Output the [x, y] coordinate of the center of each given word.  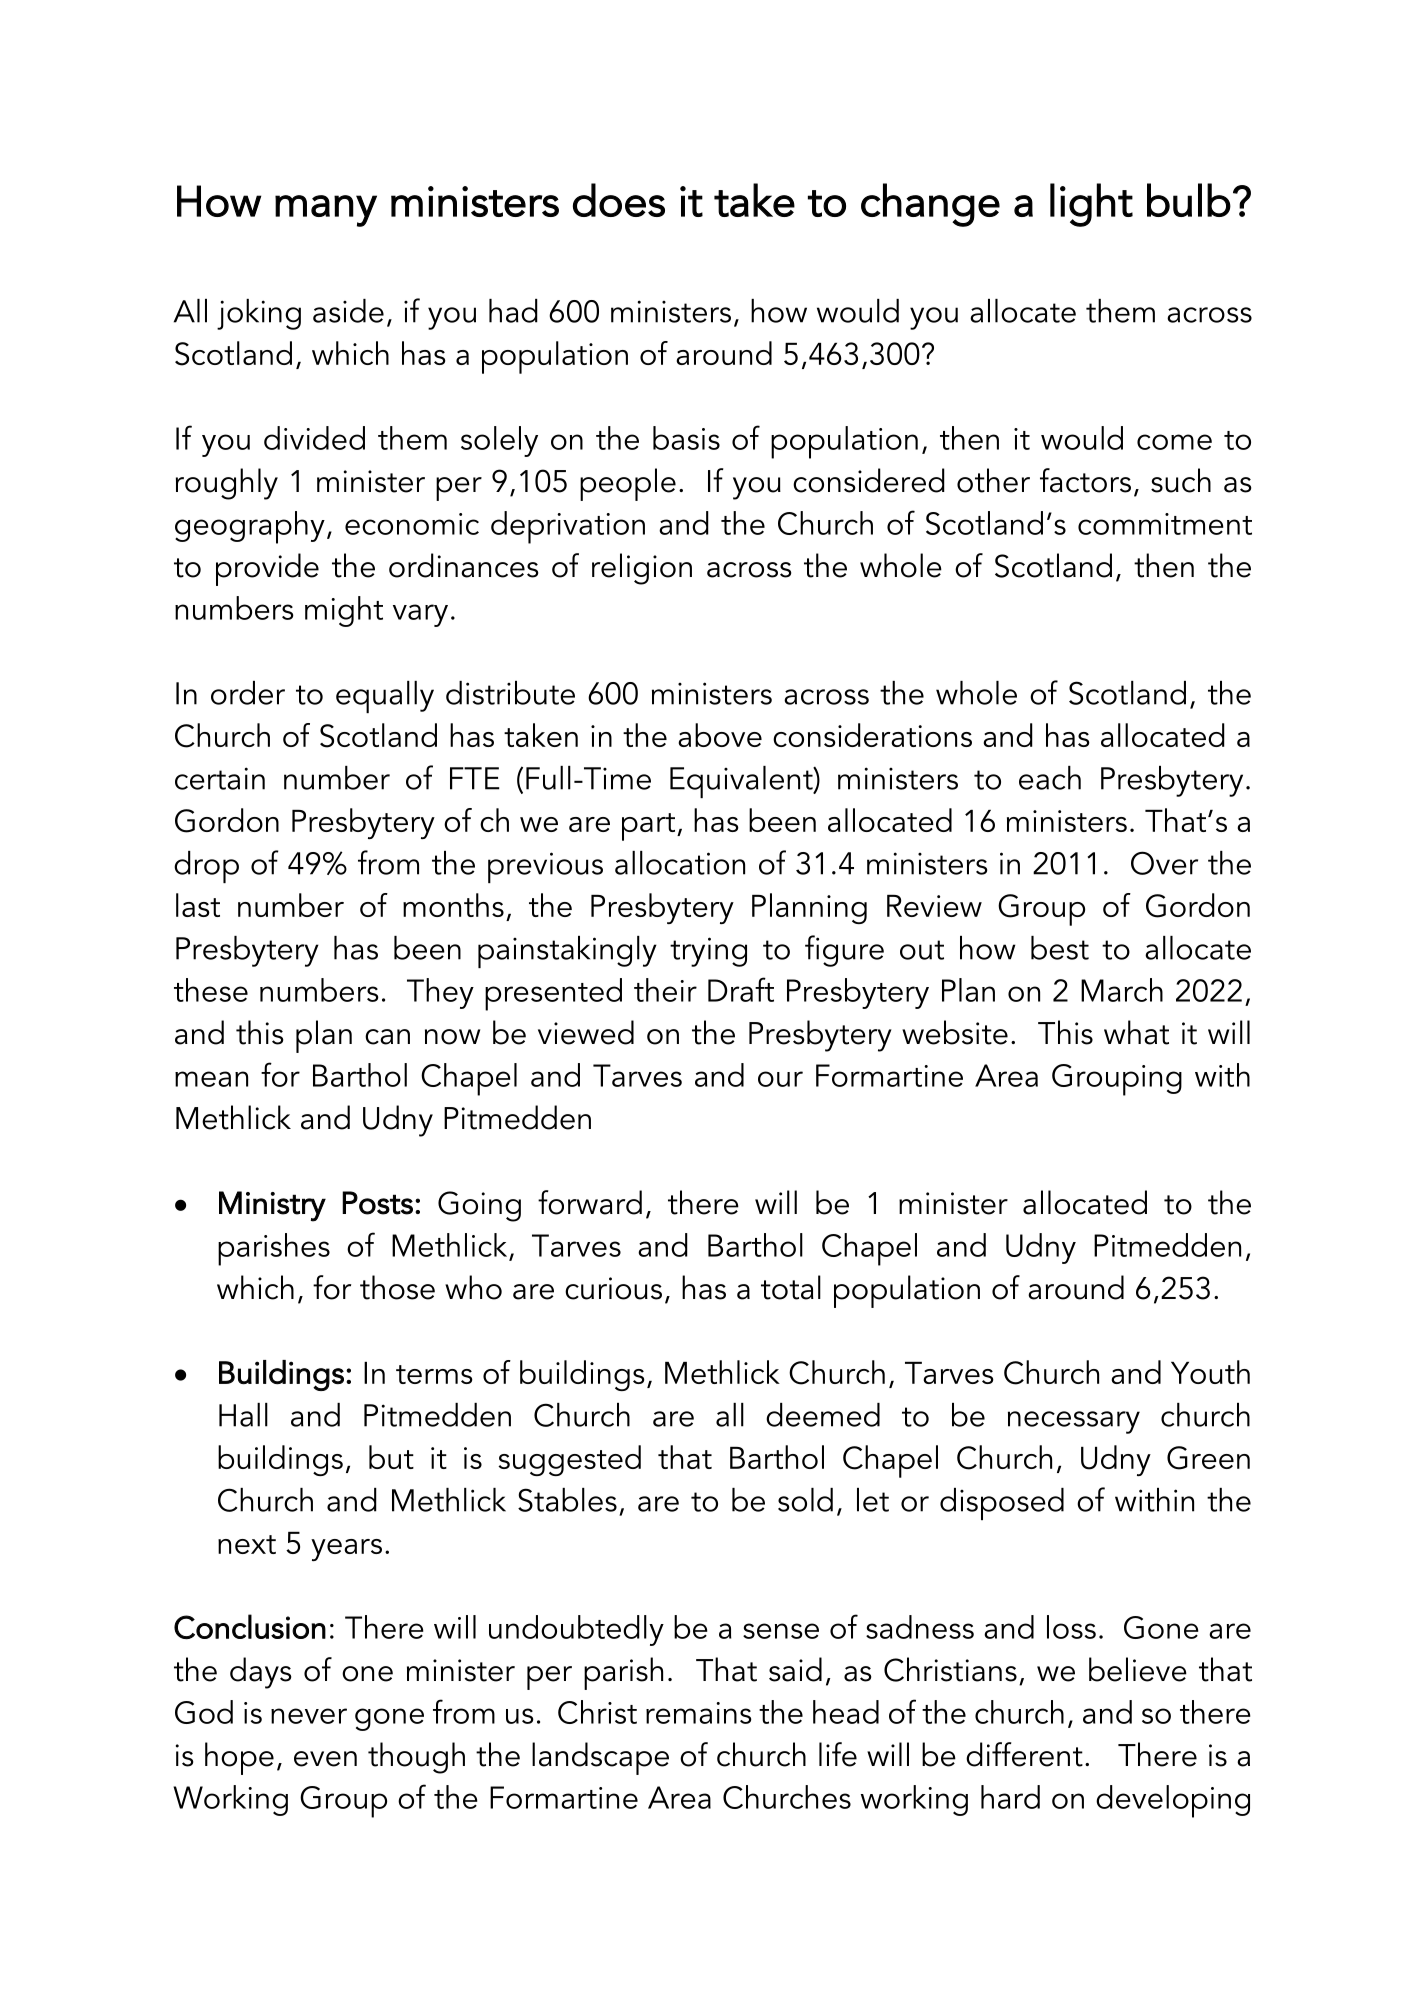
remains [699, 1713]
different [1024, 1754]
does [619, 200]
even [325, 1759]
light [1091, 205]
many [326, 211]
